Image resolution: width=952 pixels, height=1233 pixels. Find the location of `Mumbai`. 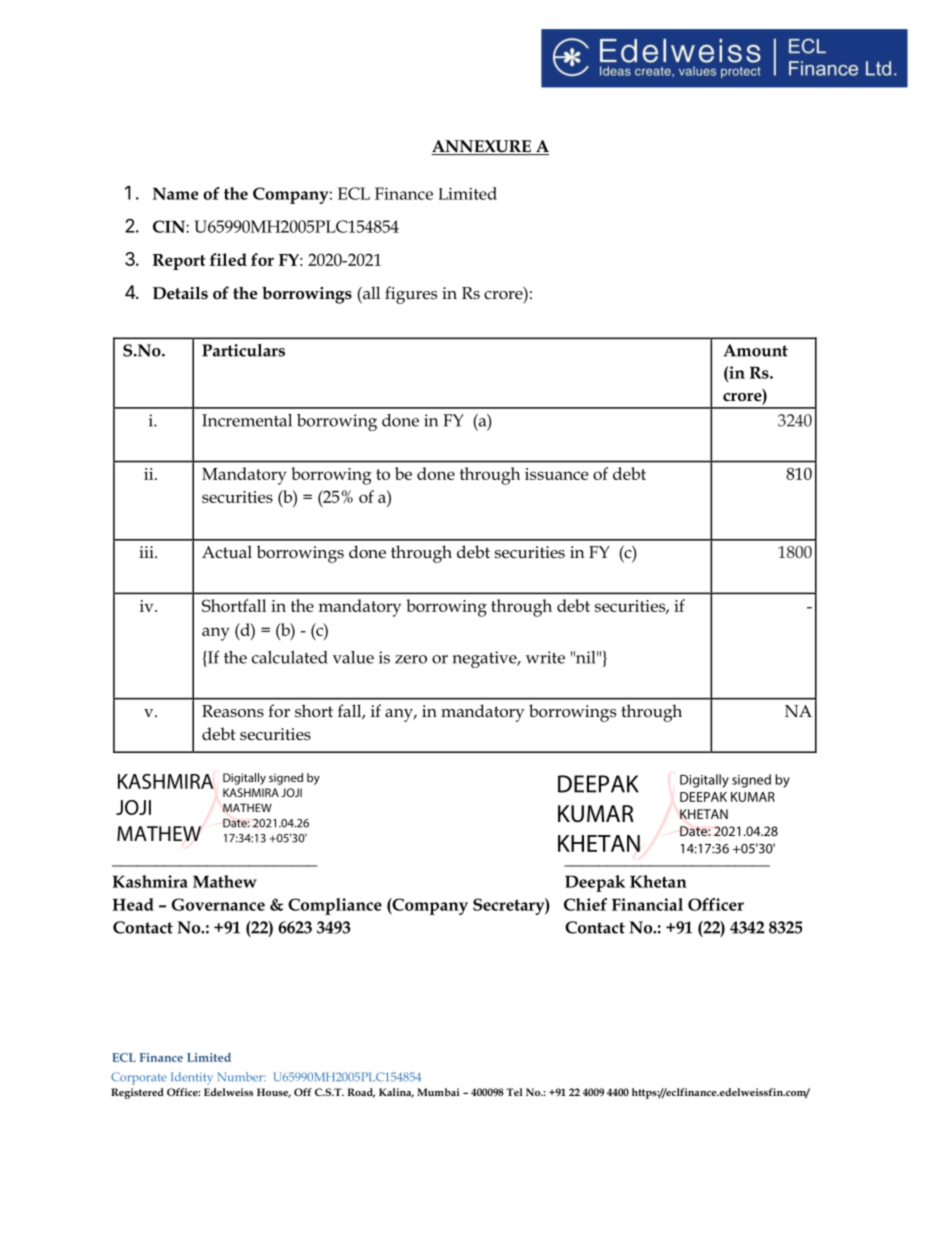

Mumbai is located at coordinates (438, 1092).
